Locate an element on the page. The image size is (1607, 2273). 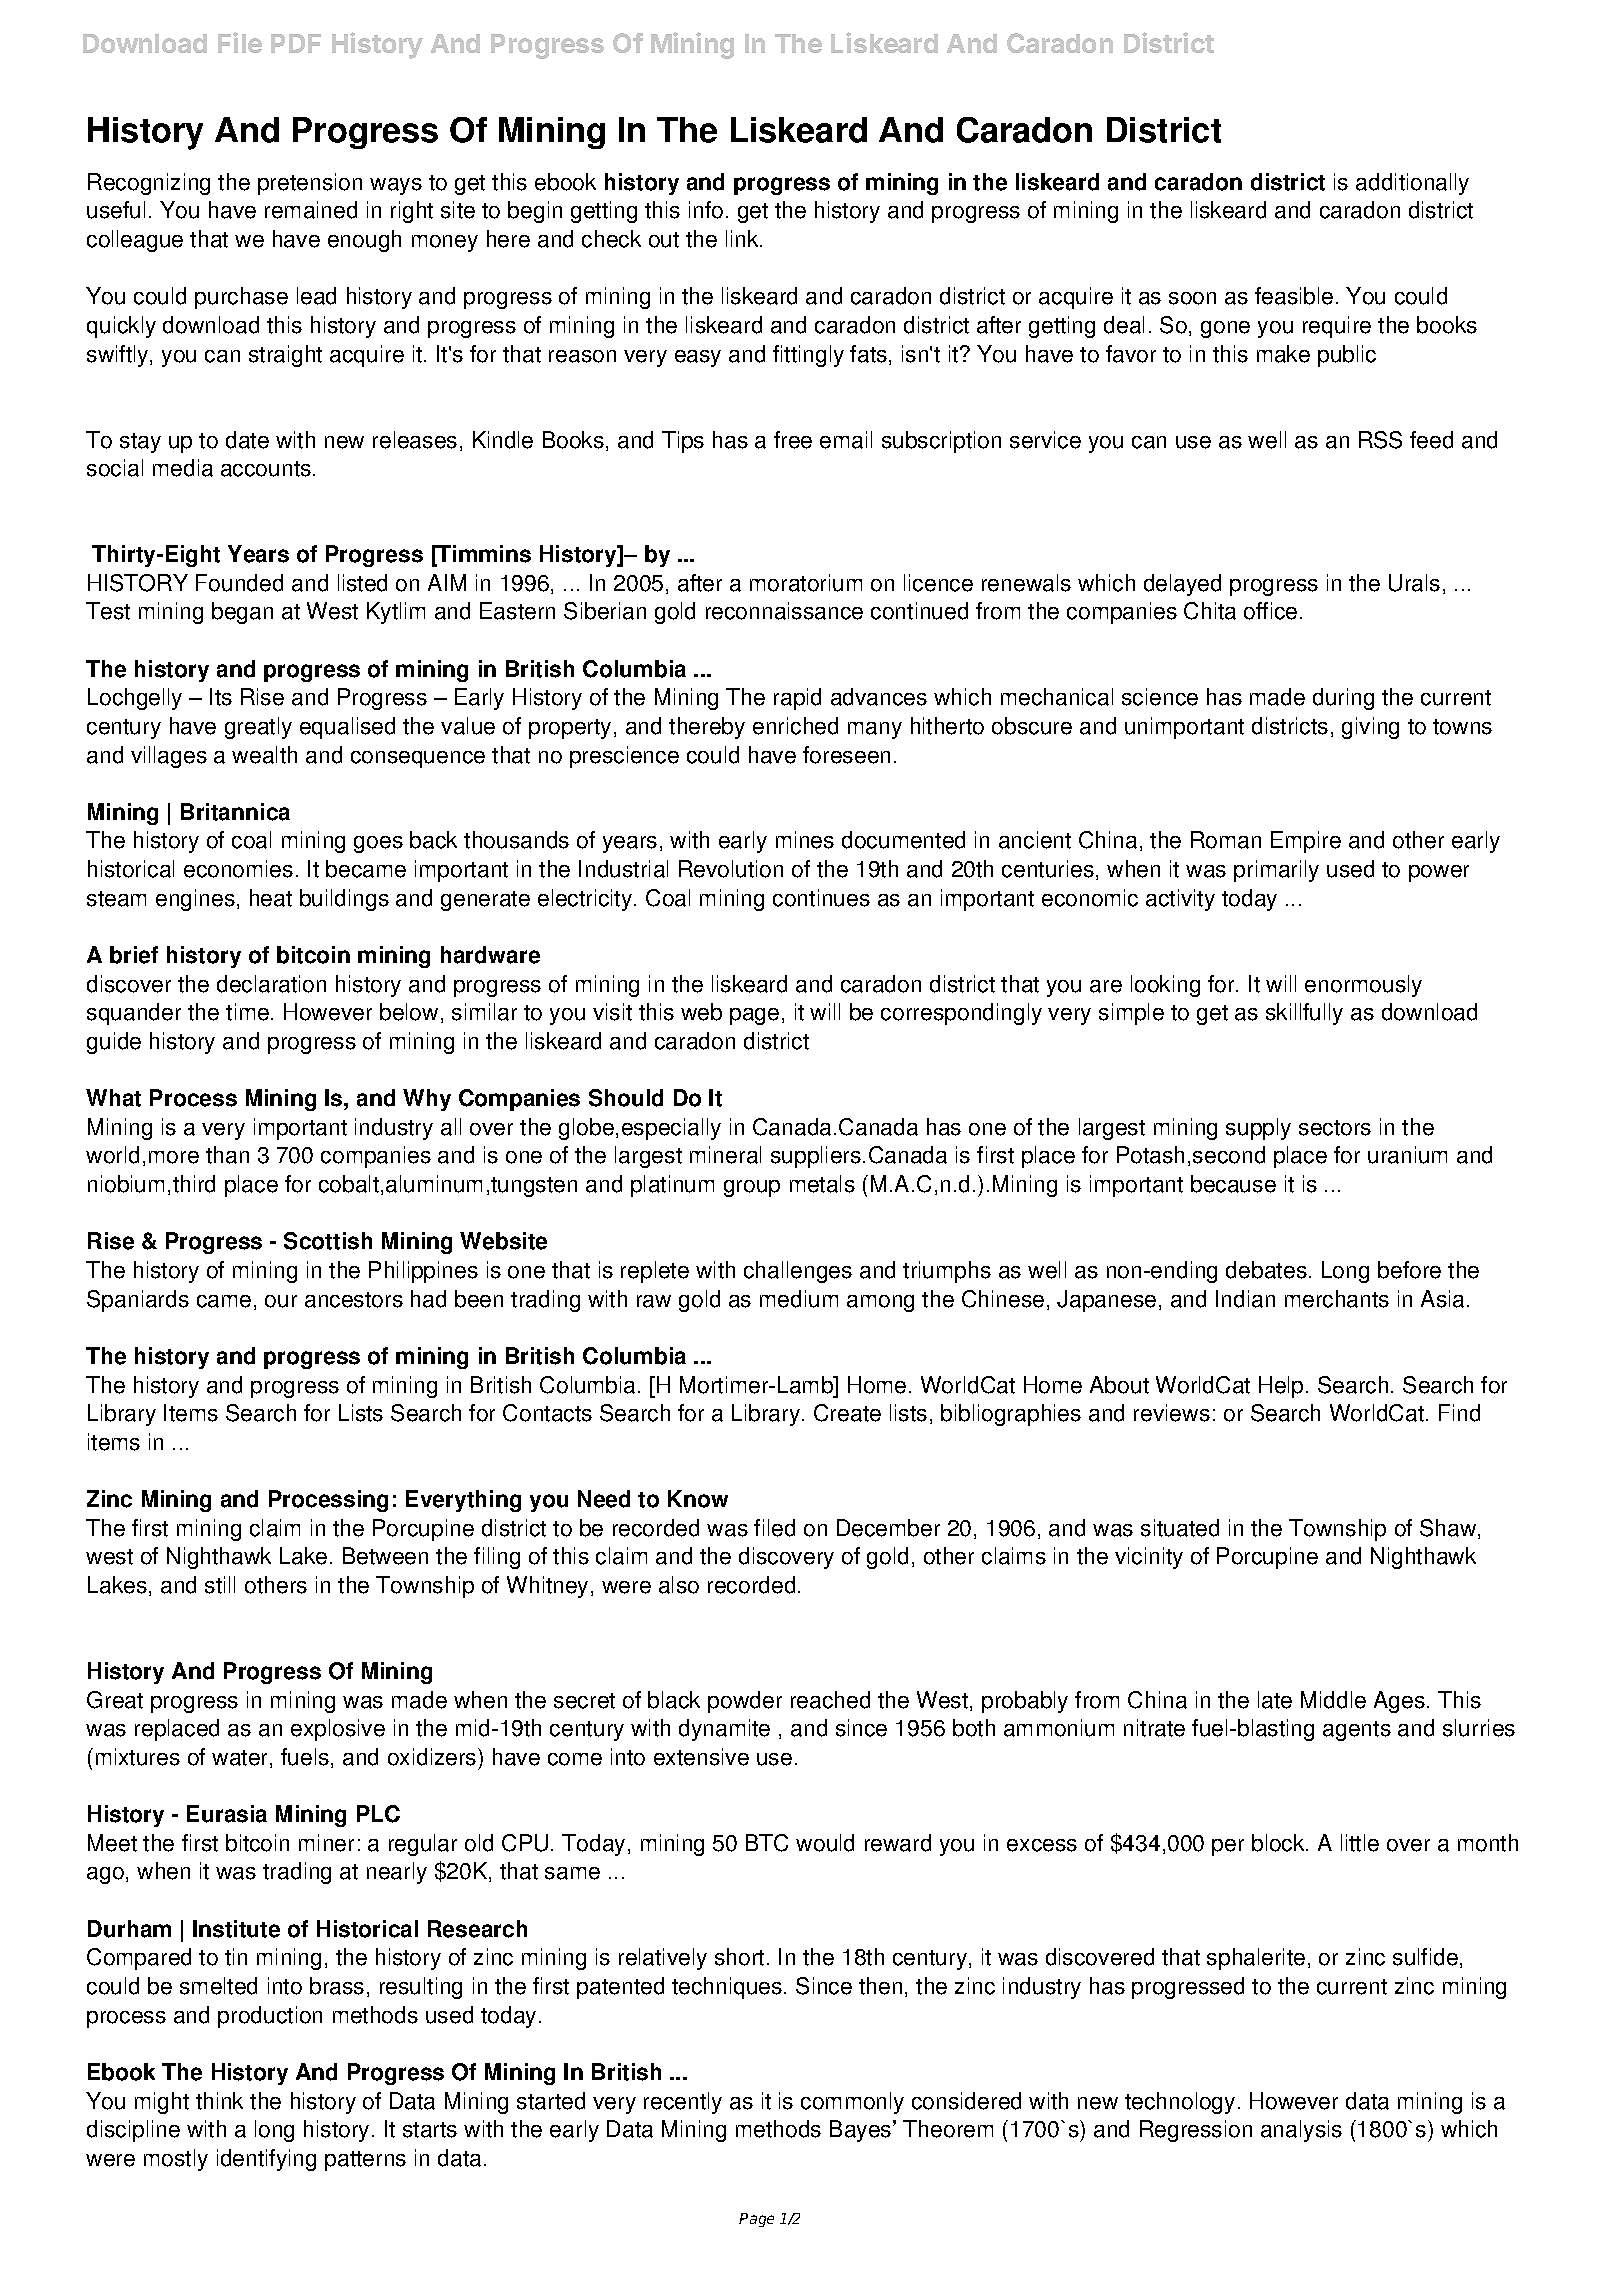
think is located at coordinates (219, 2101).
